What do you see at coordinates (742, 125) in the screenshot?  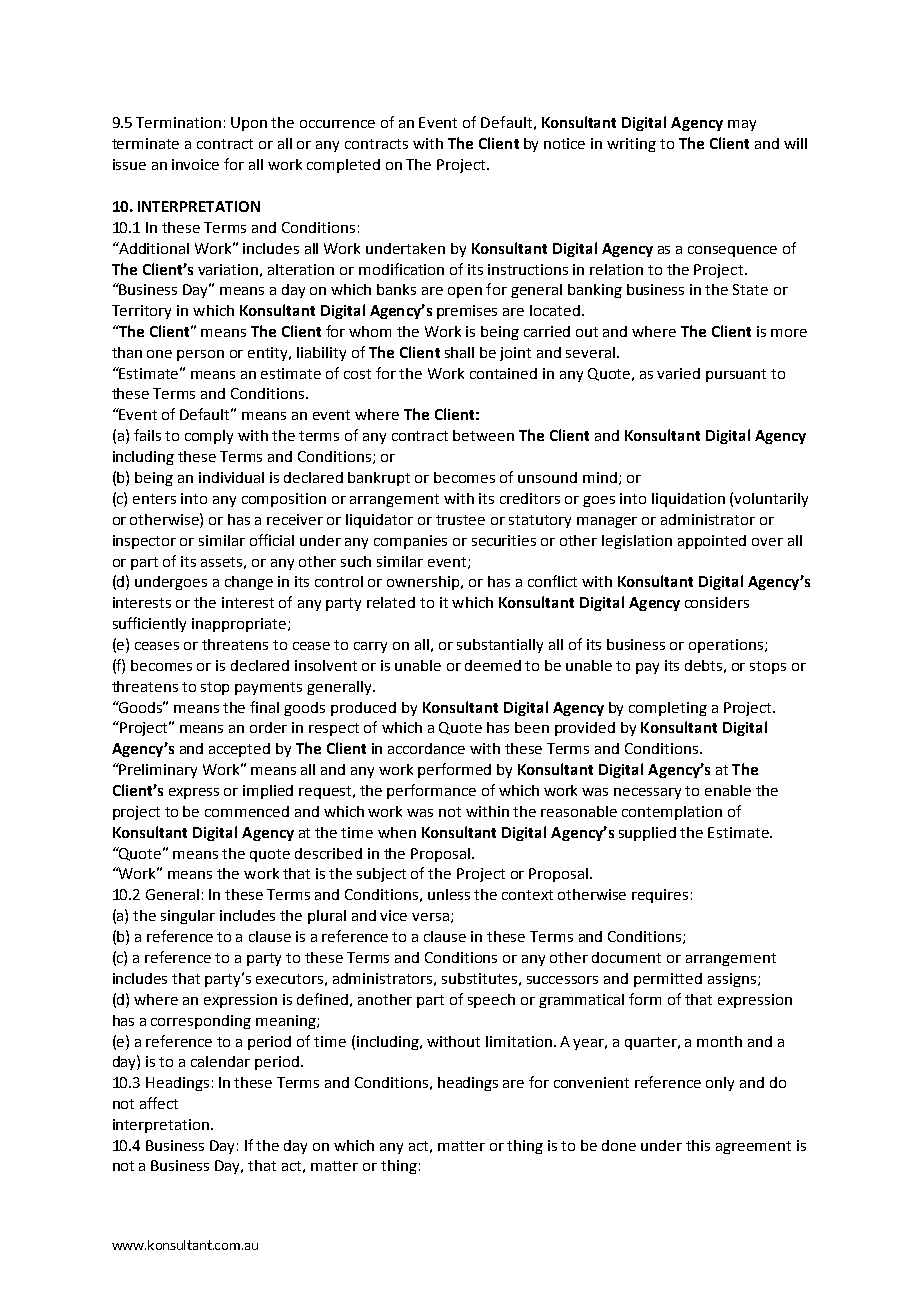 I see `may` at bounding box center [742, 125].
